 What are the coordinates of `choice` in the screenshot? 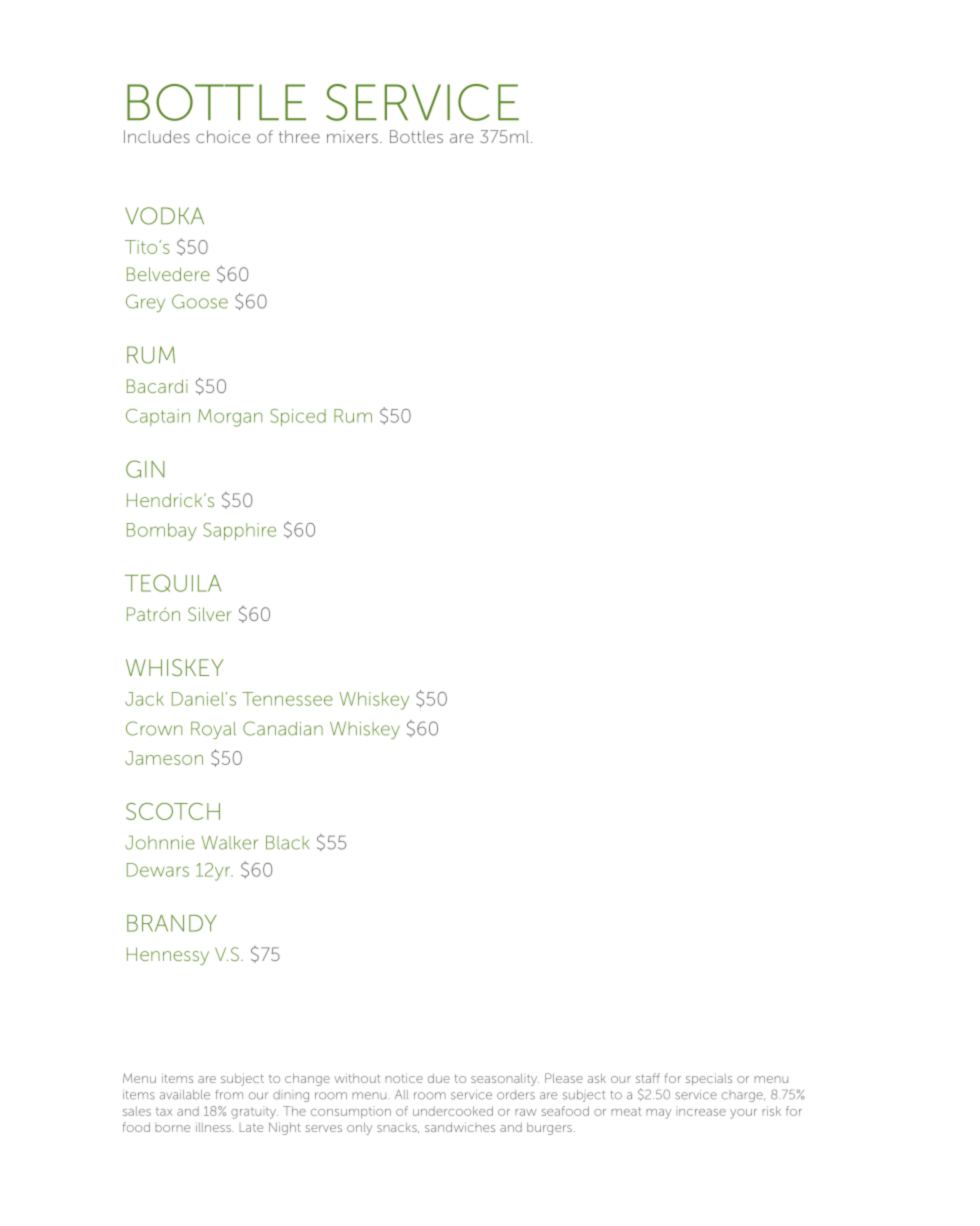 It's located at (223, 136).
